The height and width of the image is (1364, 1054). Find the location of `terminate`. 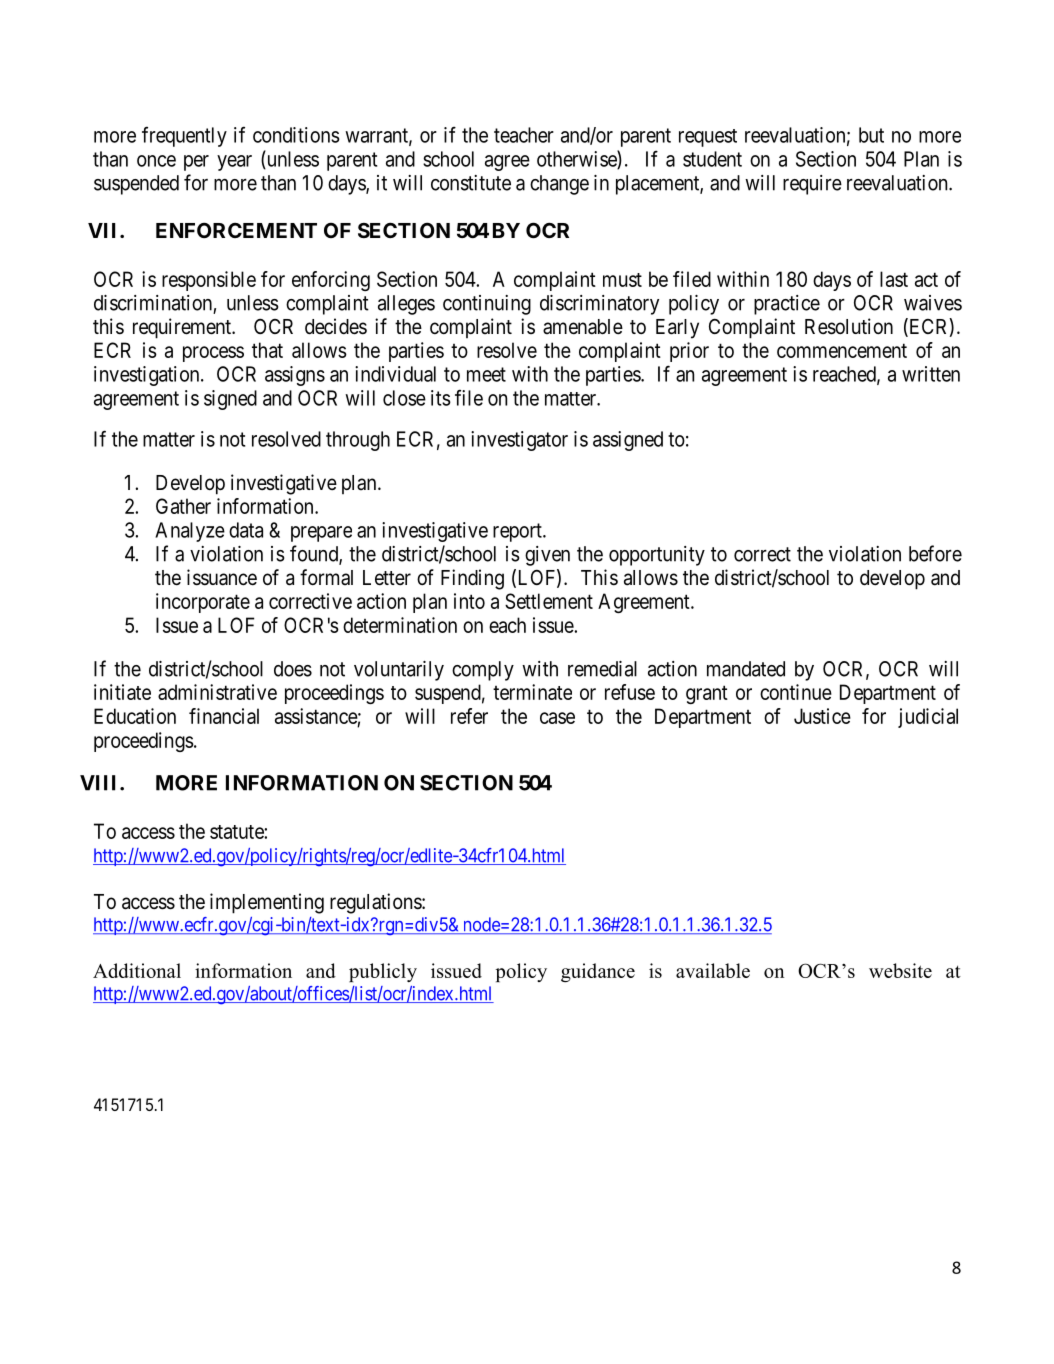

terminate is located at coordinates (532, 692).
